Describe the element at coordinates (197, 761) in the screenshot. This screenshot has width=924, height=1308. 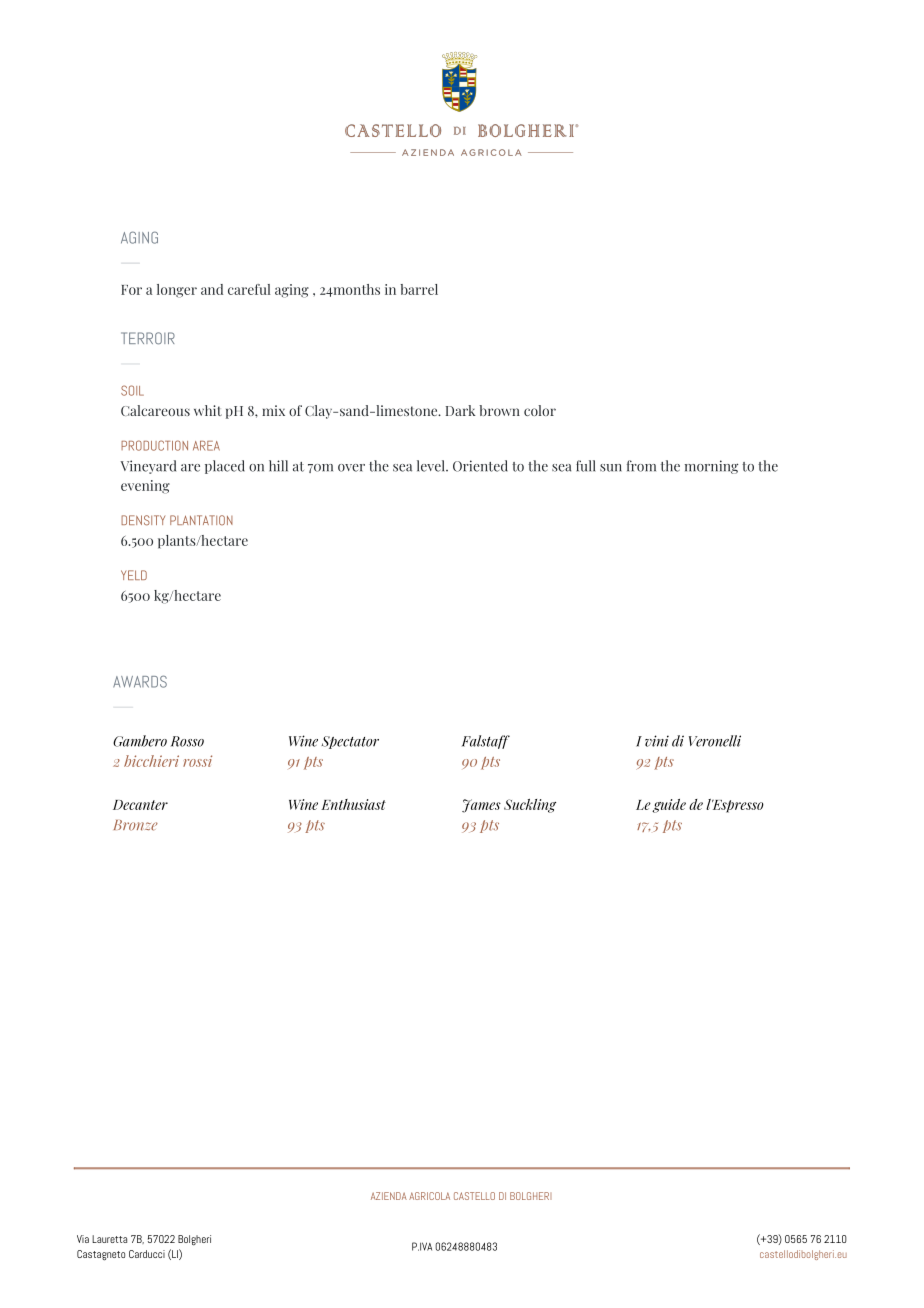
I see `rossi` at that location.
